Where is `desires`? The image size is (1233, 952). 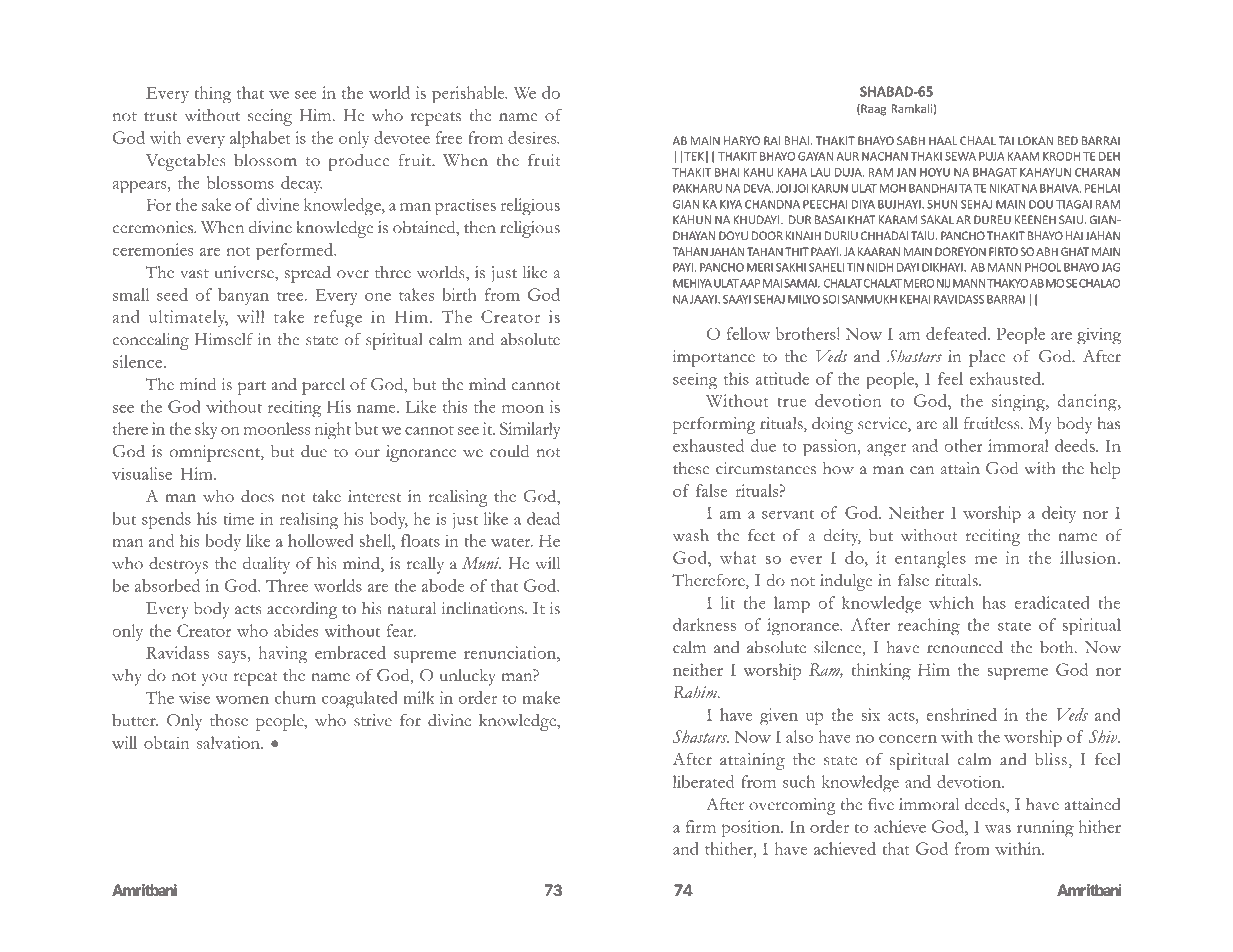
desires is located at coordinates (533, 137).
